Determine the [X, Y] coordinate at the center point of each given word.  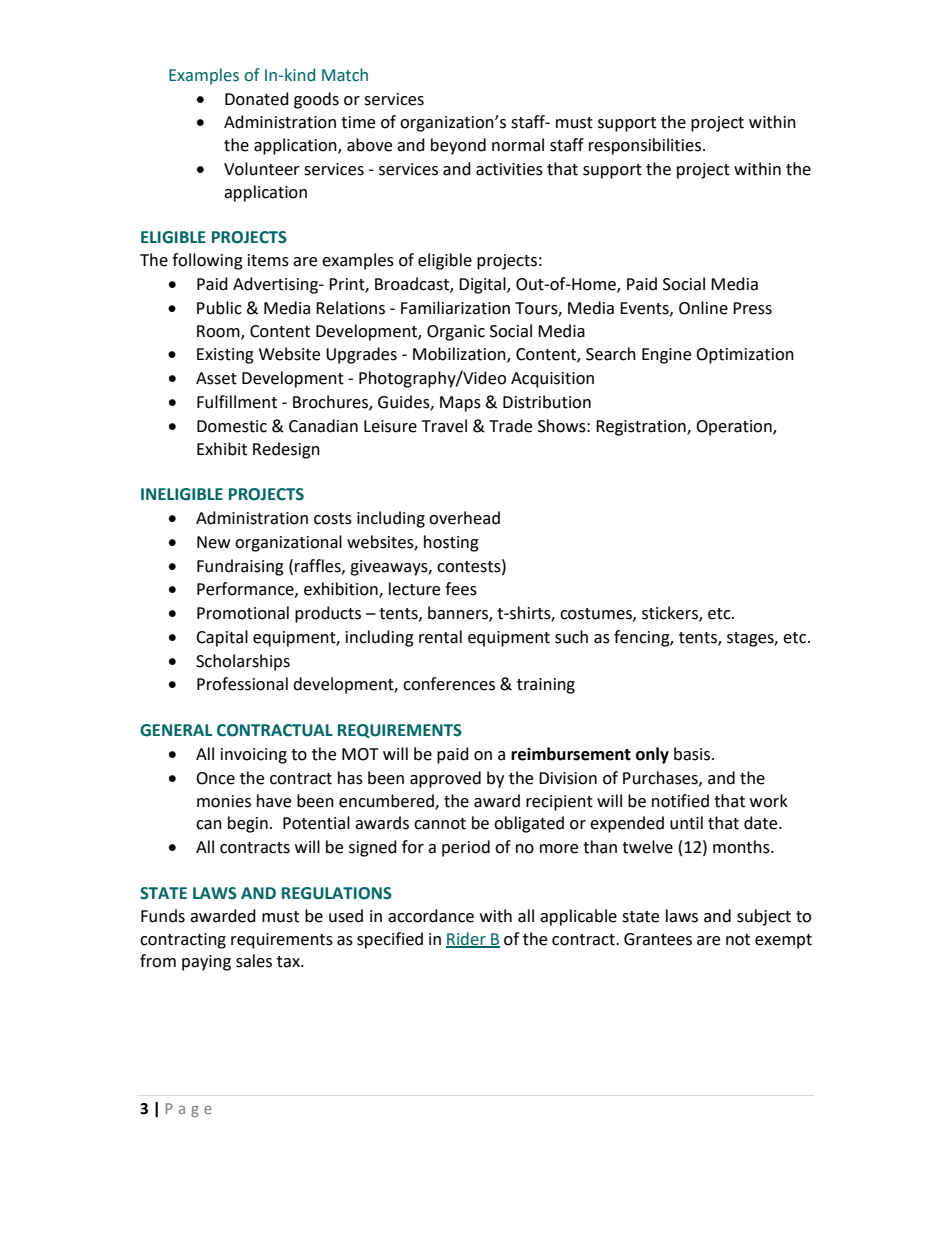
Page [189, 1110]
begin [248, 824]
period [466, 848]
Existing [225, 356]
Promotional [243, 613]
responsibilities [645, 146]
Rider [467, 939]
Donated [257, 99]
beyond [458, 146]
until [686, 823]
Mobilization [460, 355]
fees [461, 589]
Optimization [745, 356]
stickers [671, 614]
